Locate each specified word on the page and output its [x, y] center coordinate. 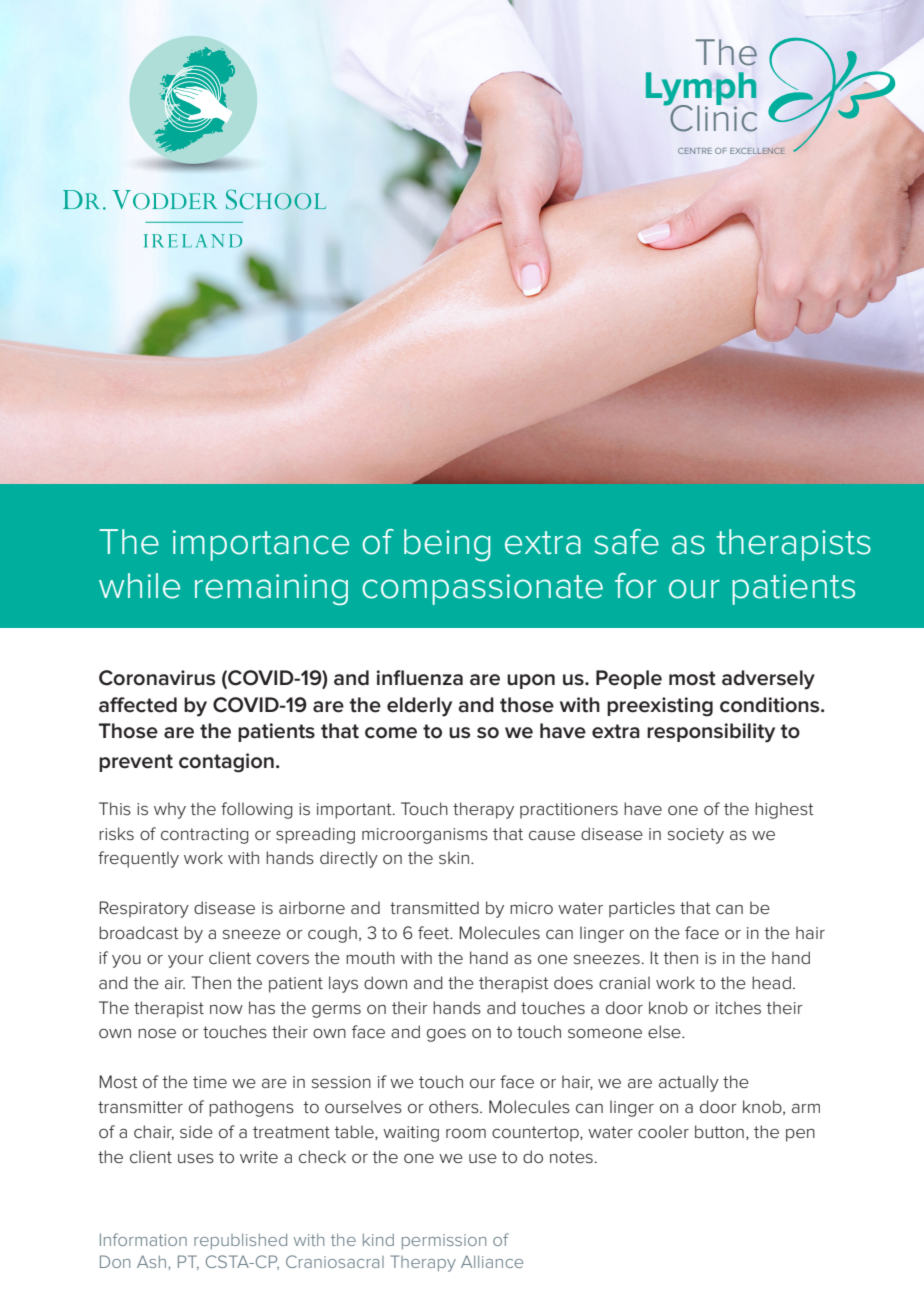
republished [240, 1241]
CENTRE [695, 151]
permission [444, 1241]
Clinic [712, 117]
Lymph [701, 90]
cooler [663, 1131]
